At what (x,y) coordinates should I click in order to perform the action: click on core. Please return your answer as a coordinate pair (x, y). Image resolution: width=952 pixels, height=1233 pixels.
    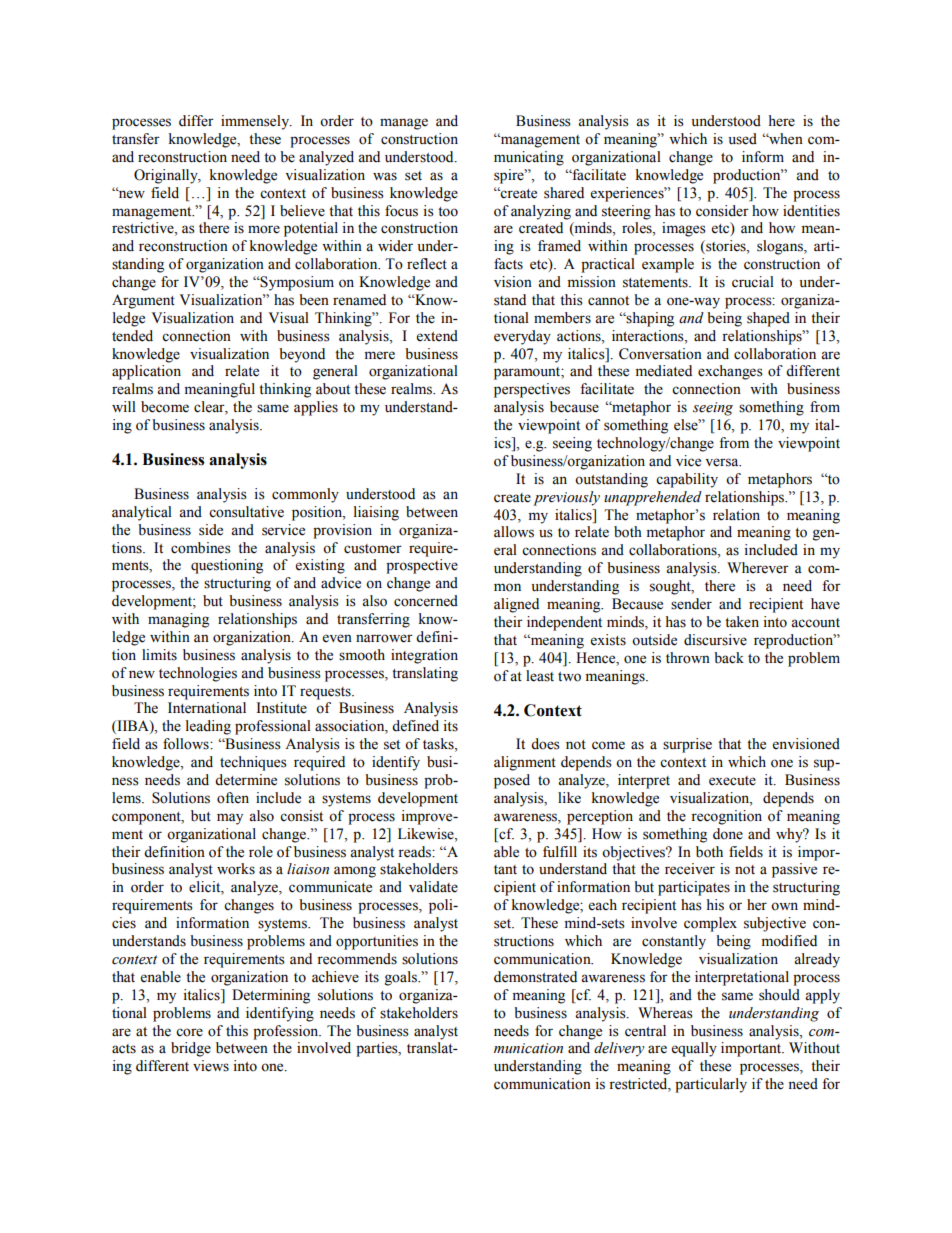
    Looking at the image, I should click on (189, 1032).
